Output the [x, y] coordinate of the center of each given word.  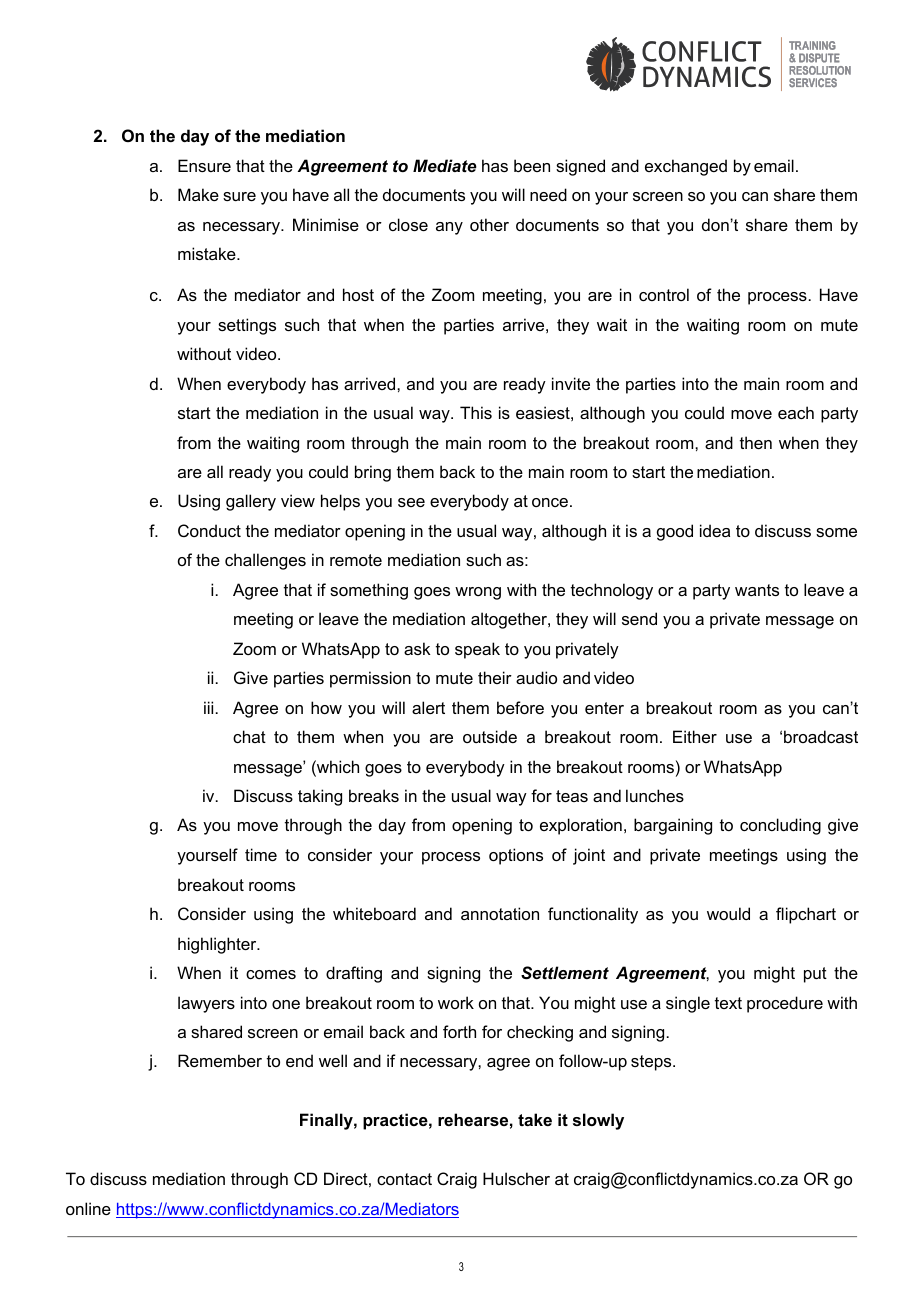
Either [695, 736]
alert [428, 707]
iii [208, 707]
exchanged [686, 167]
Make [198, 194]
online [88, 1208]
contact [404, 1179]
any [449, 228]
